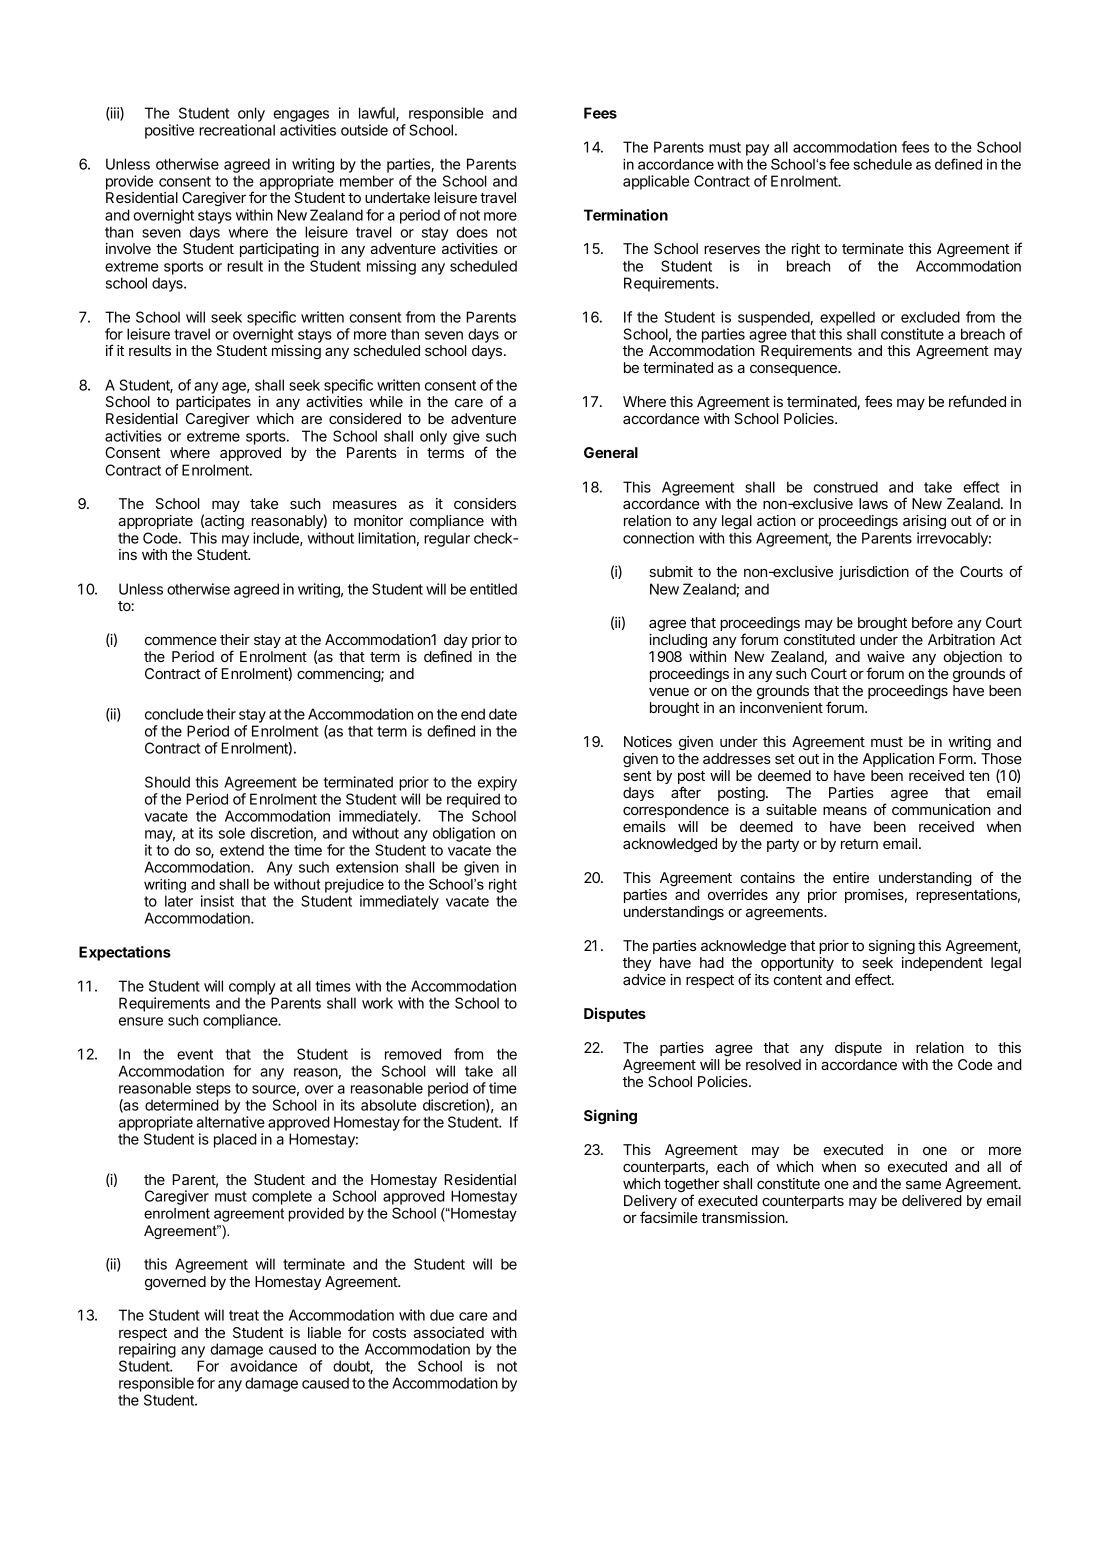 The image size is (1100, 1555). What do you see at coordinates (244, 1315) in the document?
I see `treat` at bounding box center [244, 1315].
